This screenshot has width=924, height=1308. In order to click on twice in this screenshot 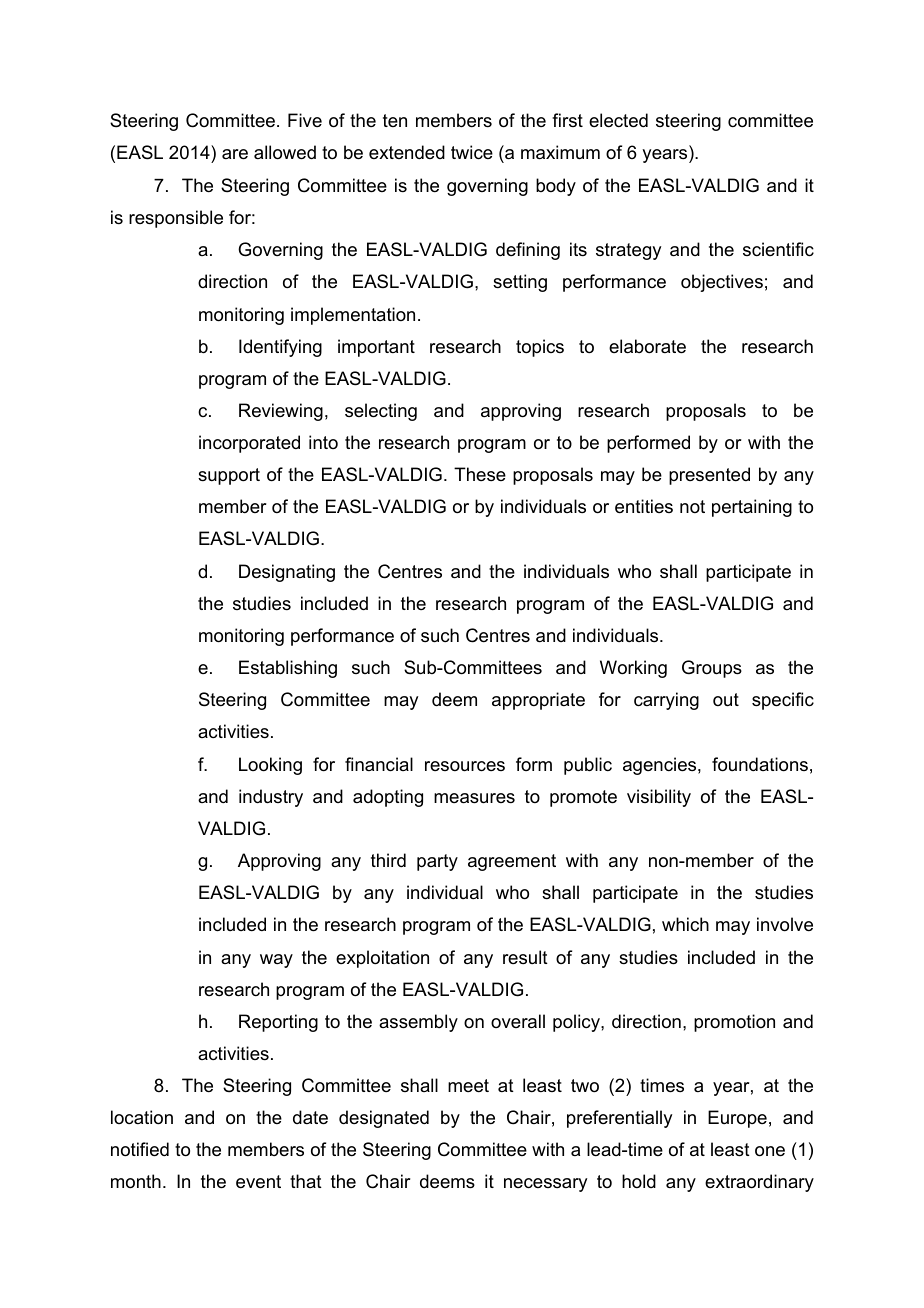, I will do `click(472, 152)`.
